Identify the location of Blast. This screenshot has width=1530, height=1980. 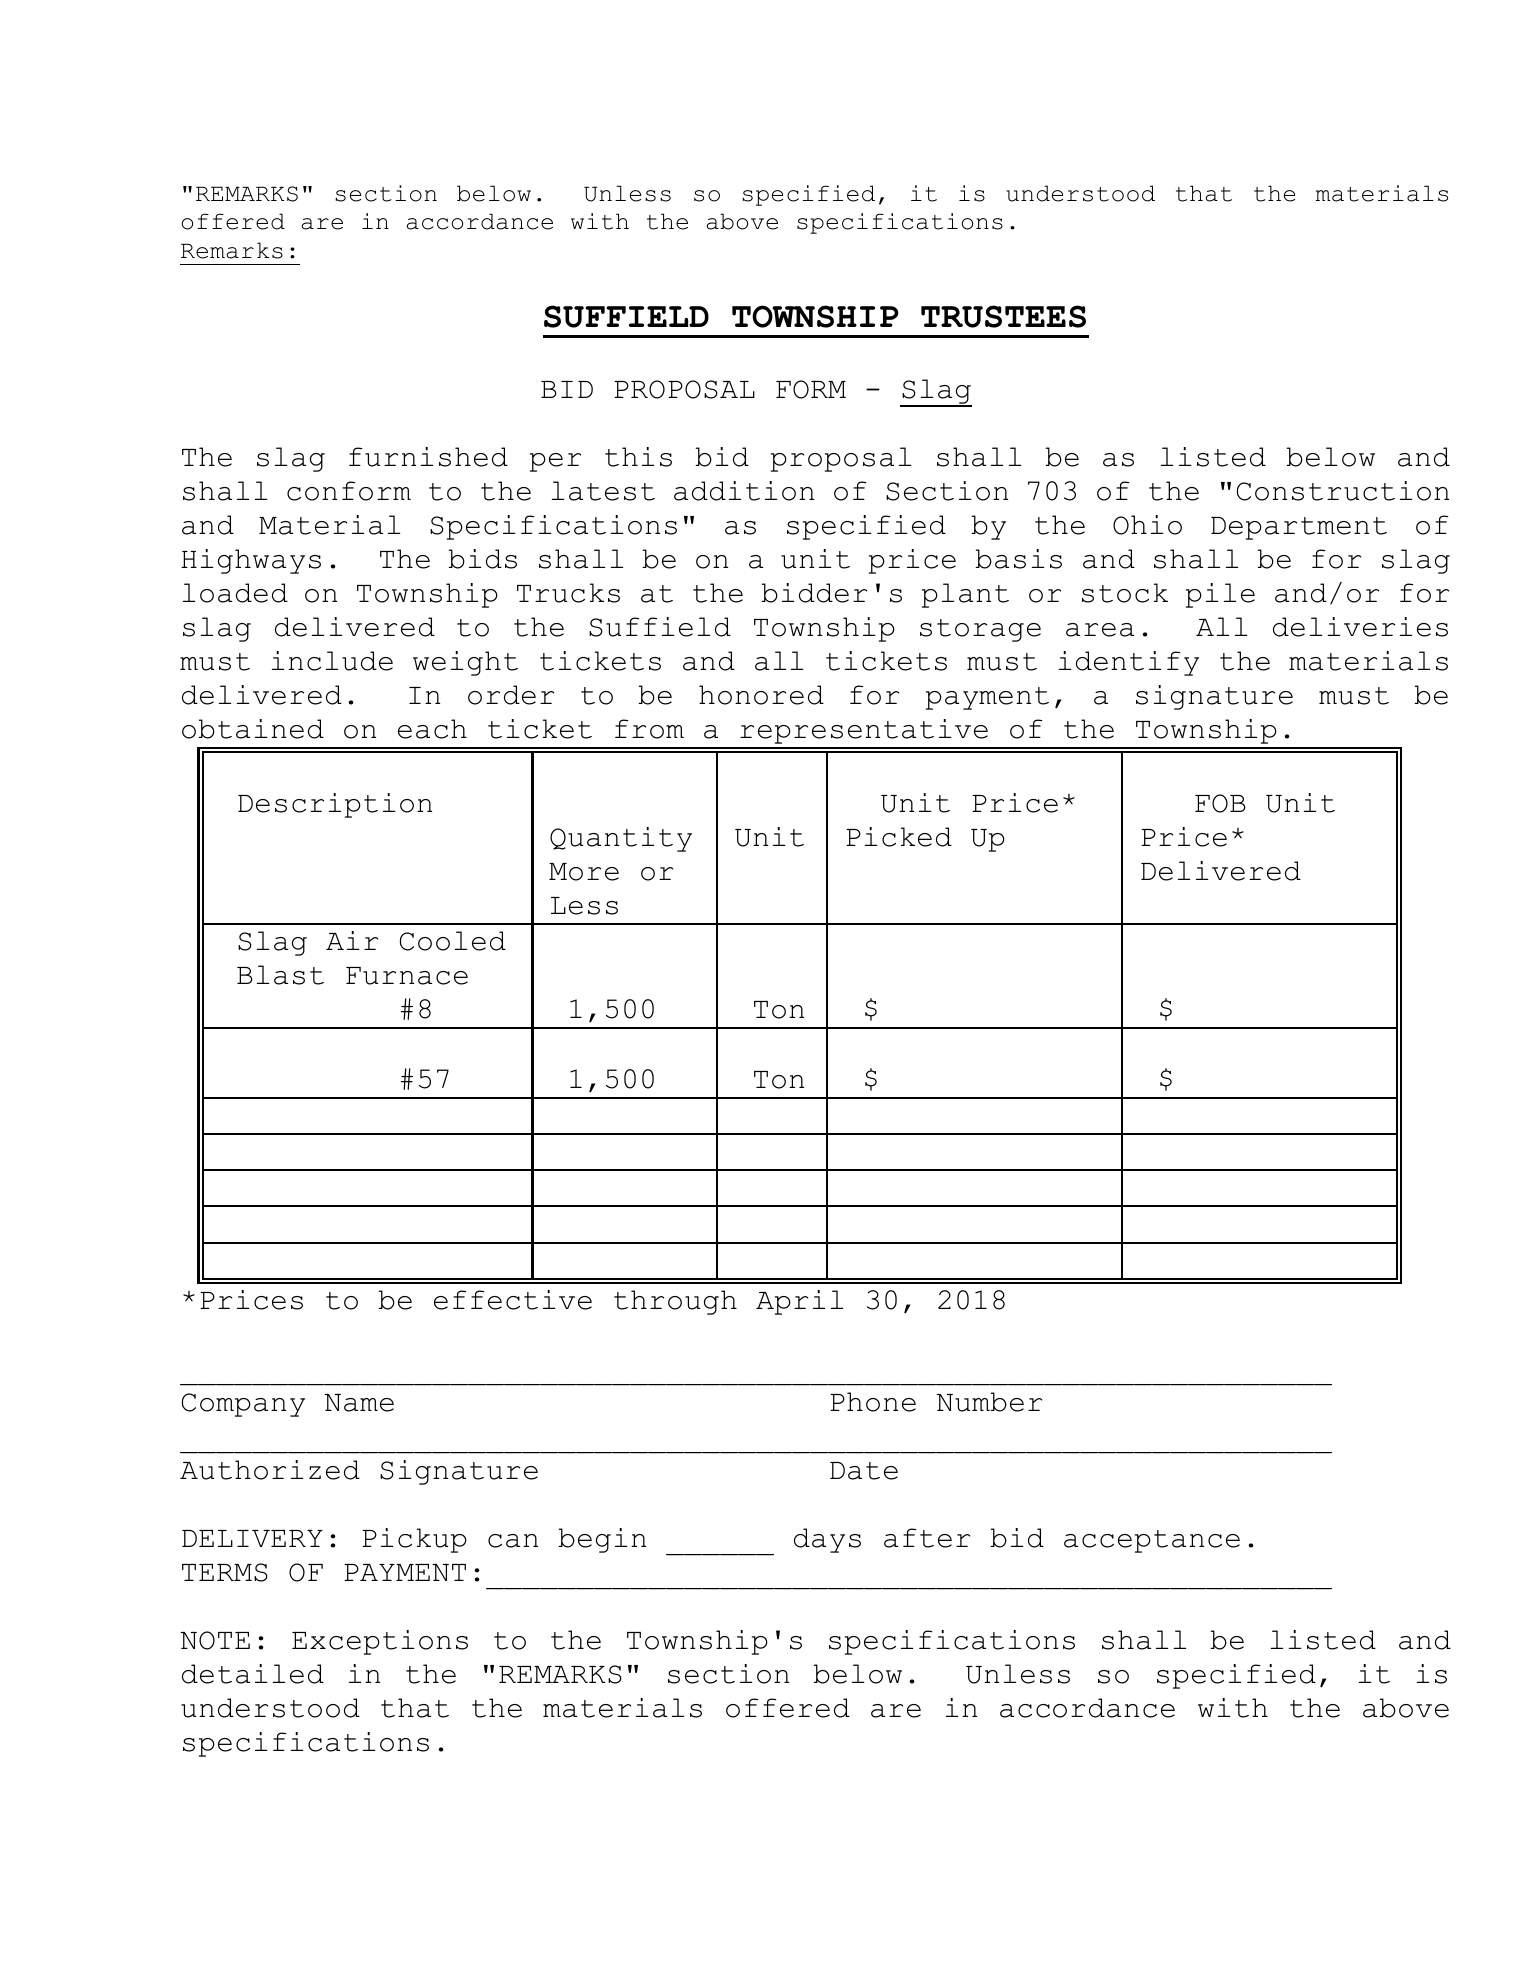
(280, 975).
